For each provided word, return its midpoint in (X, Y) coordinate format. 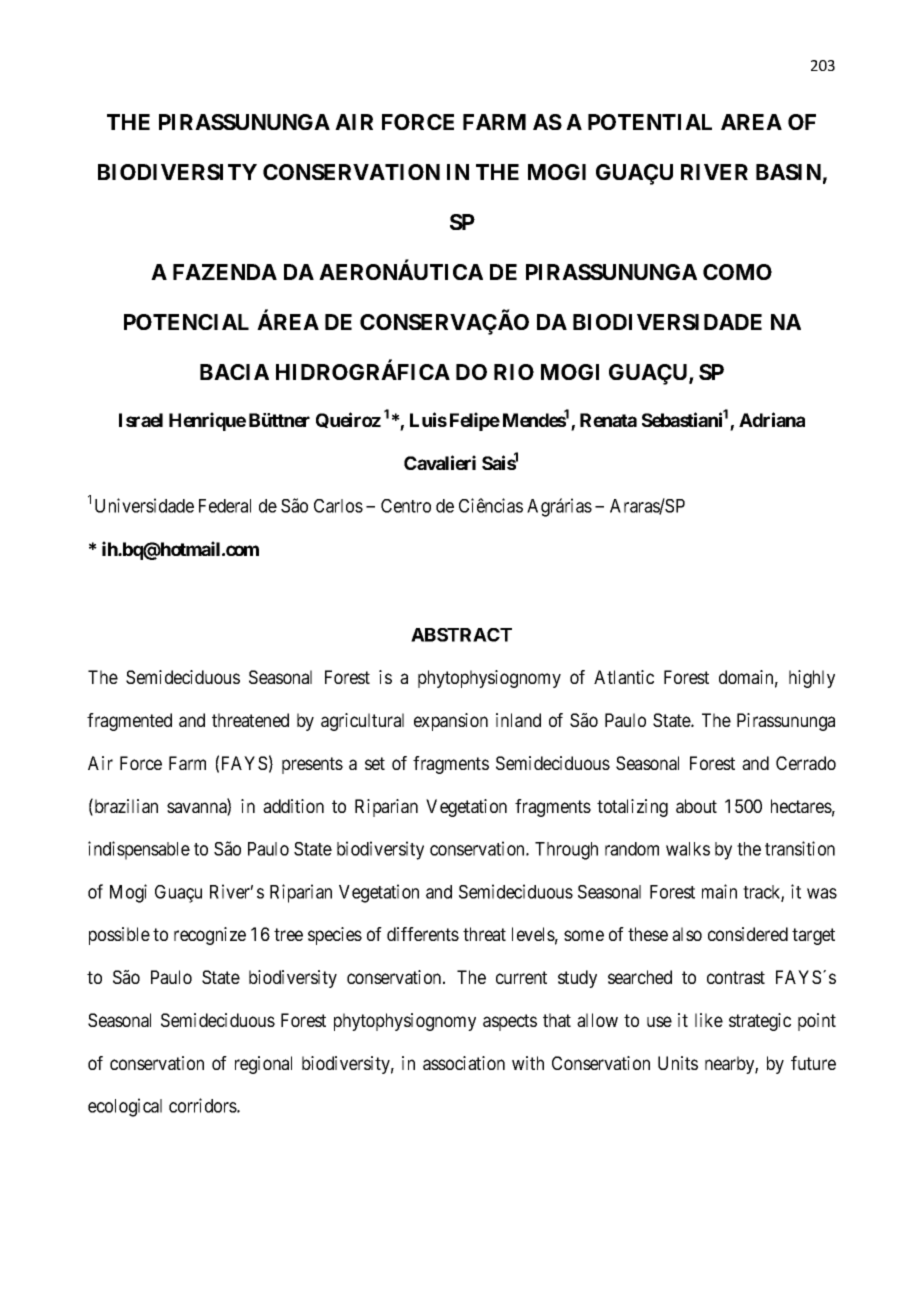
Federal (225, 506)
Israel (141, 420)
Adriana (772, 419)
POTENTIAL (650, 122)
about (696, 806)
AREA (751, 122)
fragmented (129, 722)
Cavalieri (440, 462)
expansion (451, 722)
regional (263, 1065)
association (464, 1063)
